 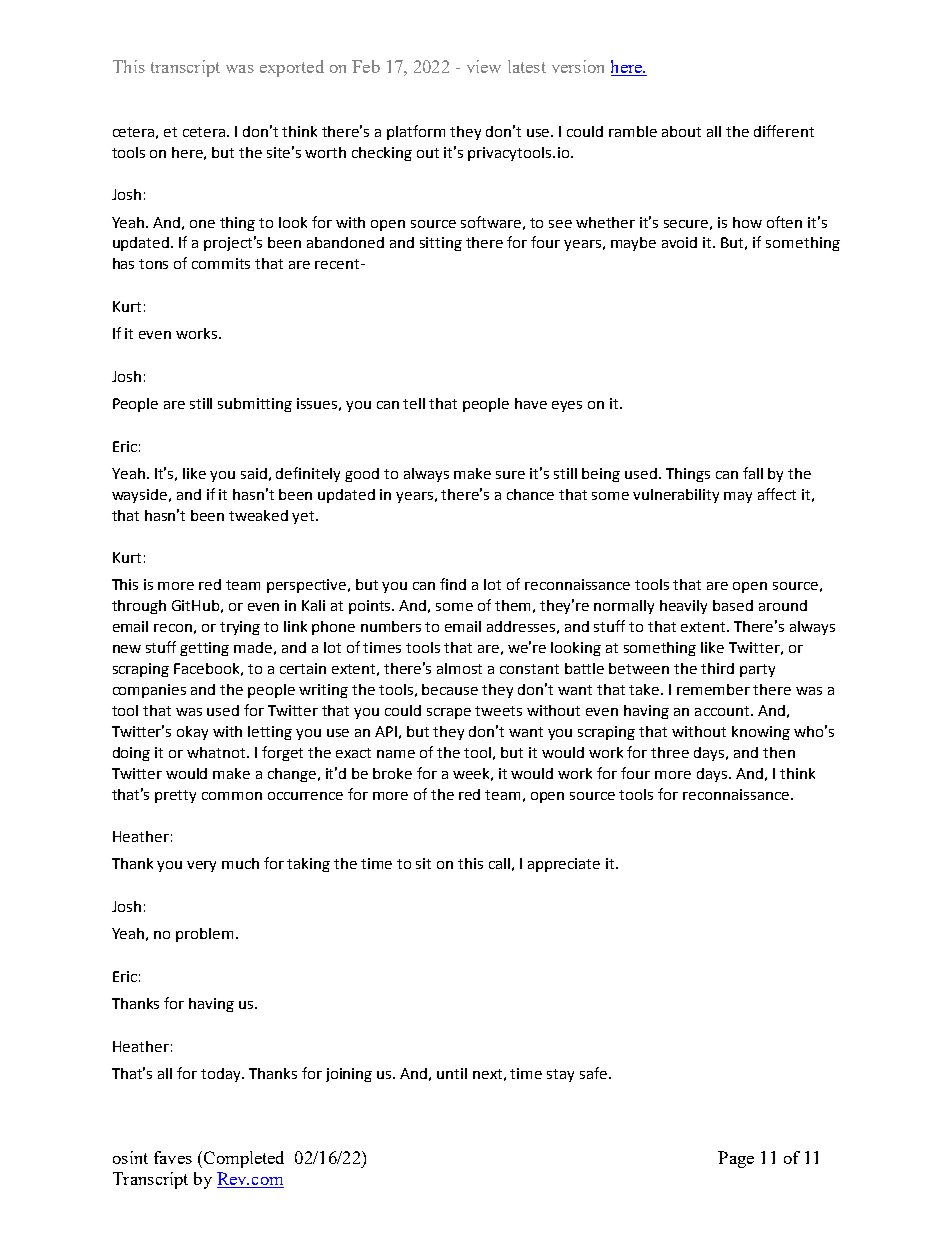 What do you see at coordinates (736, 1159) in the page?
I see `Page` at bounding box center [736, 1159].
